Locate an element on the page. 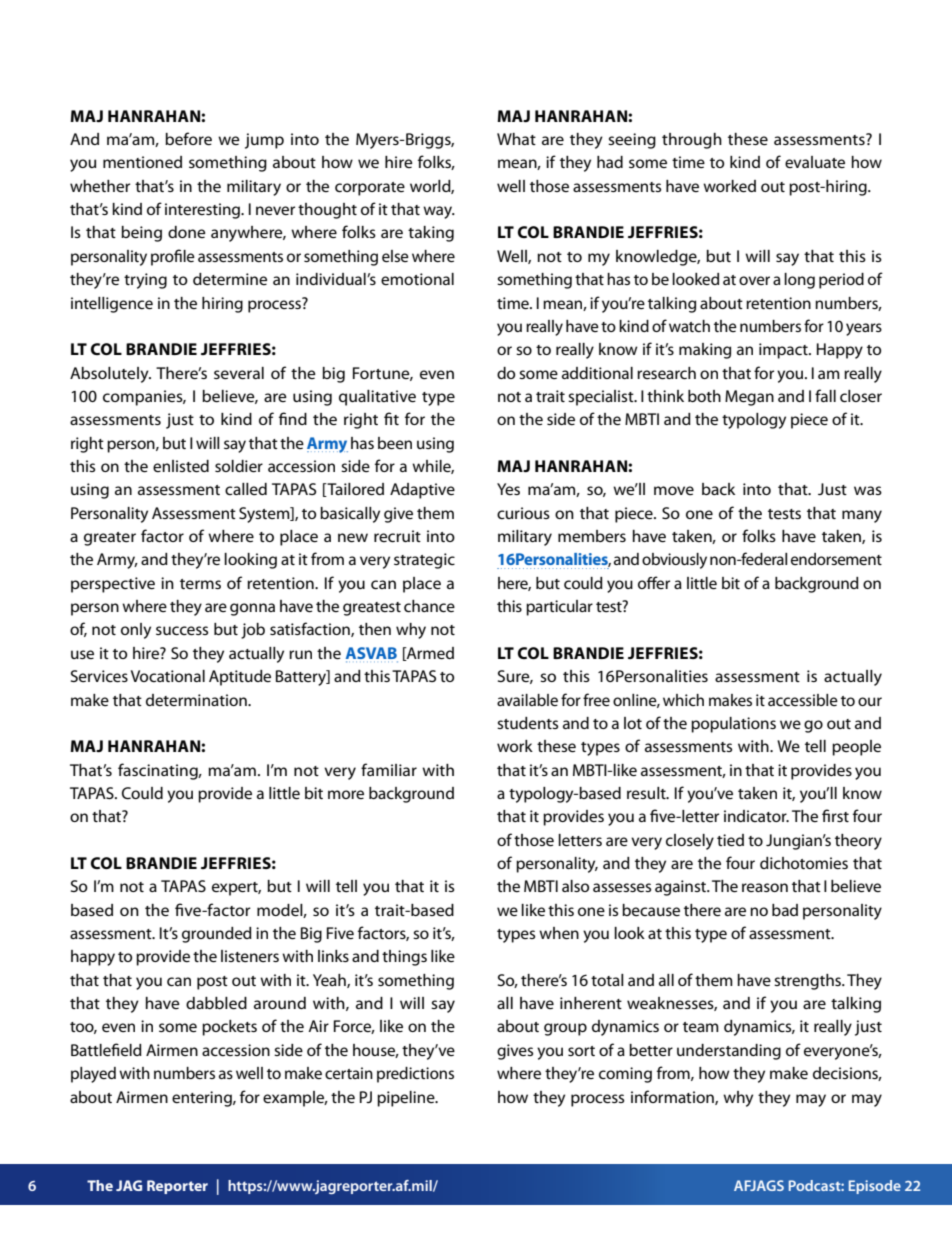  evaluate is located at coordinates (815, 162).
